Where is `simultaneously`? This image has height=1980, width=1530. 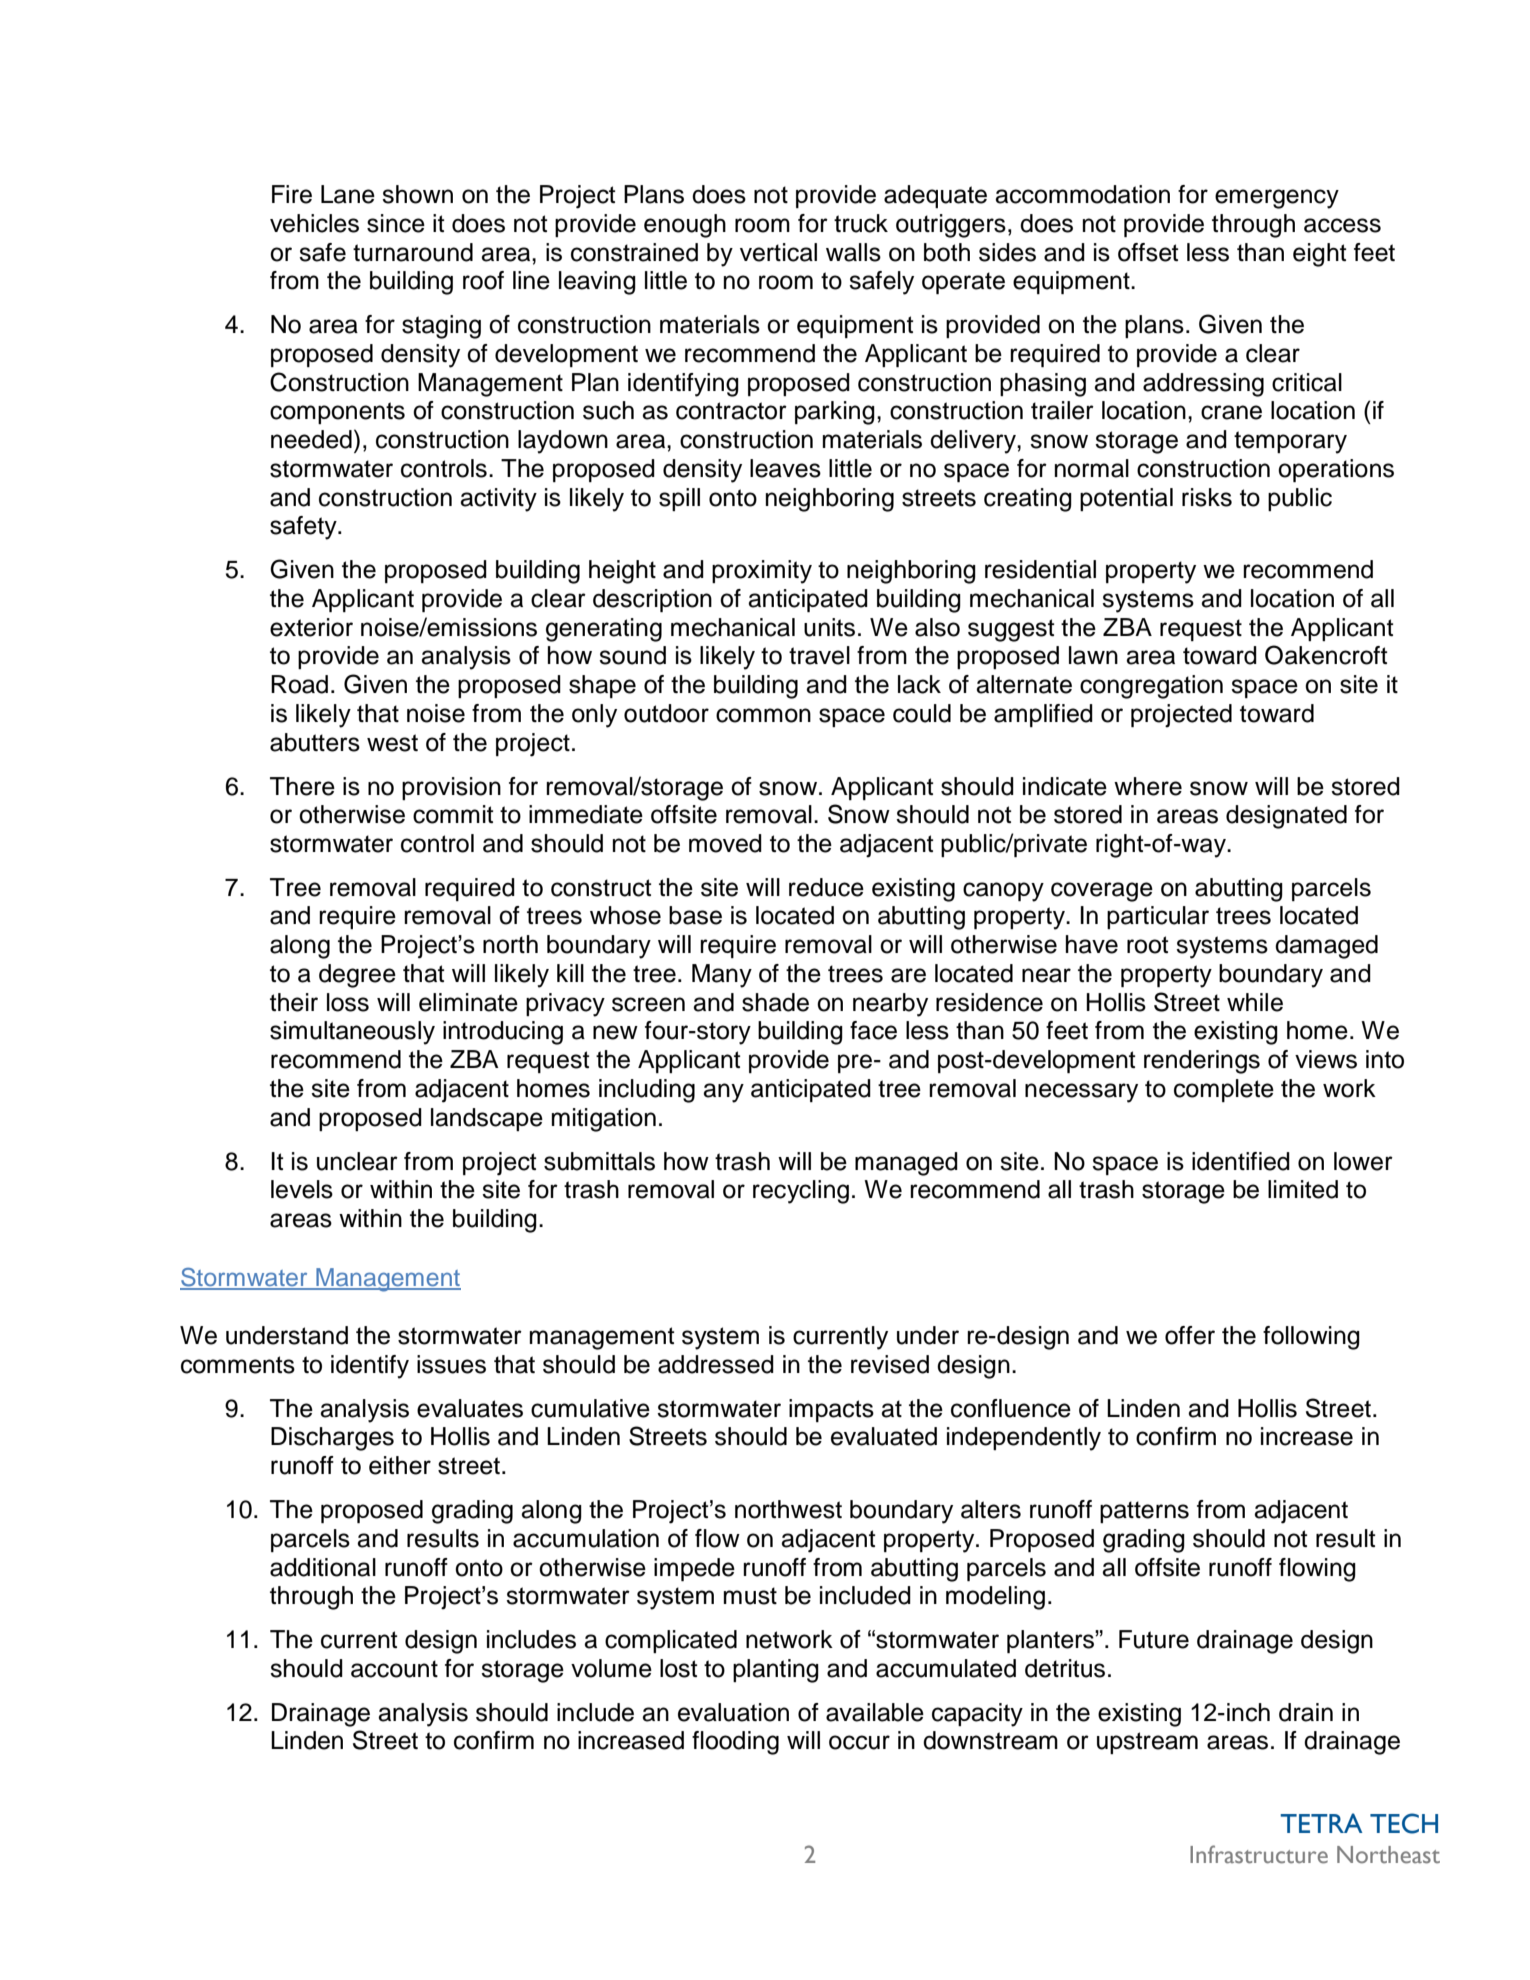 simultaneously is located at coordinates (352, 1033).
